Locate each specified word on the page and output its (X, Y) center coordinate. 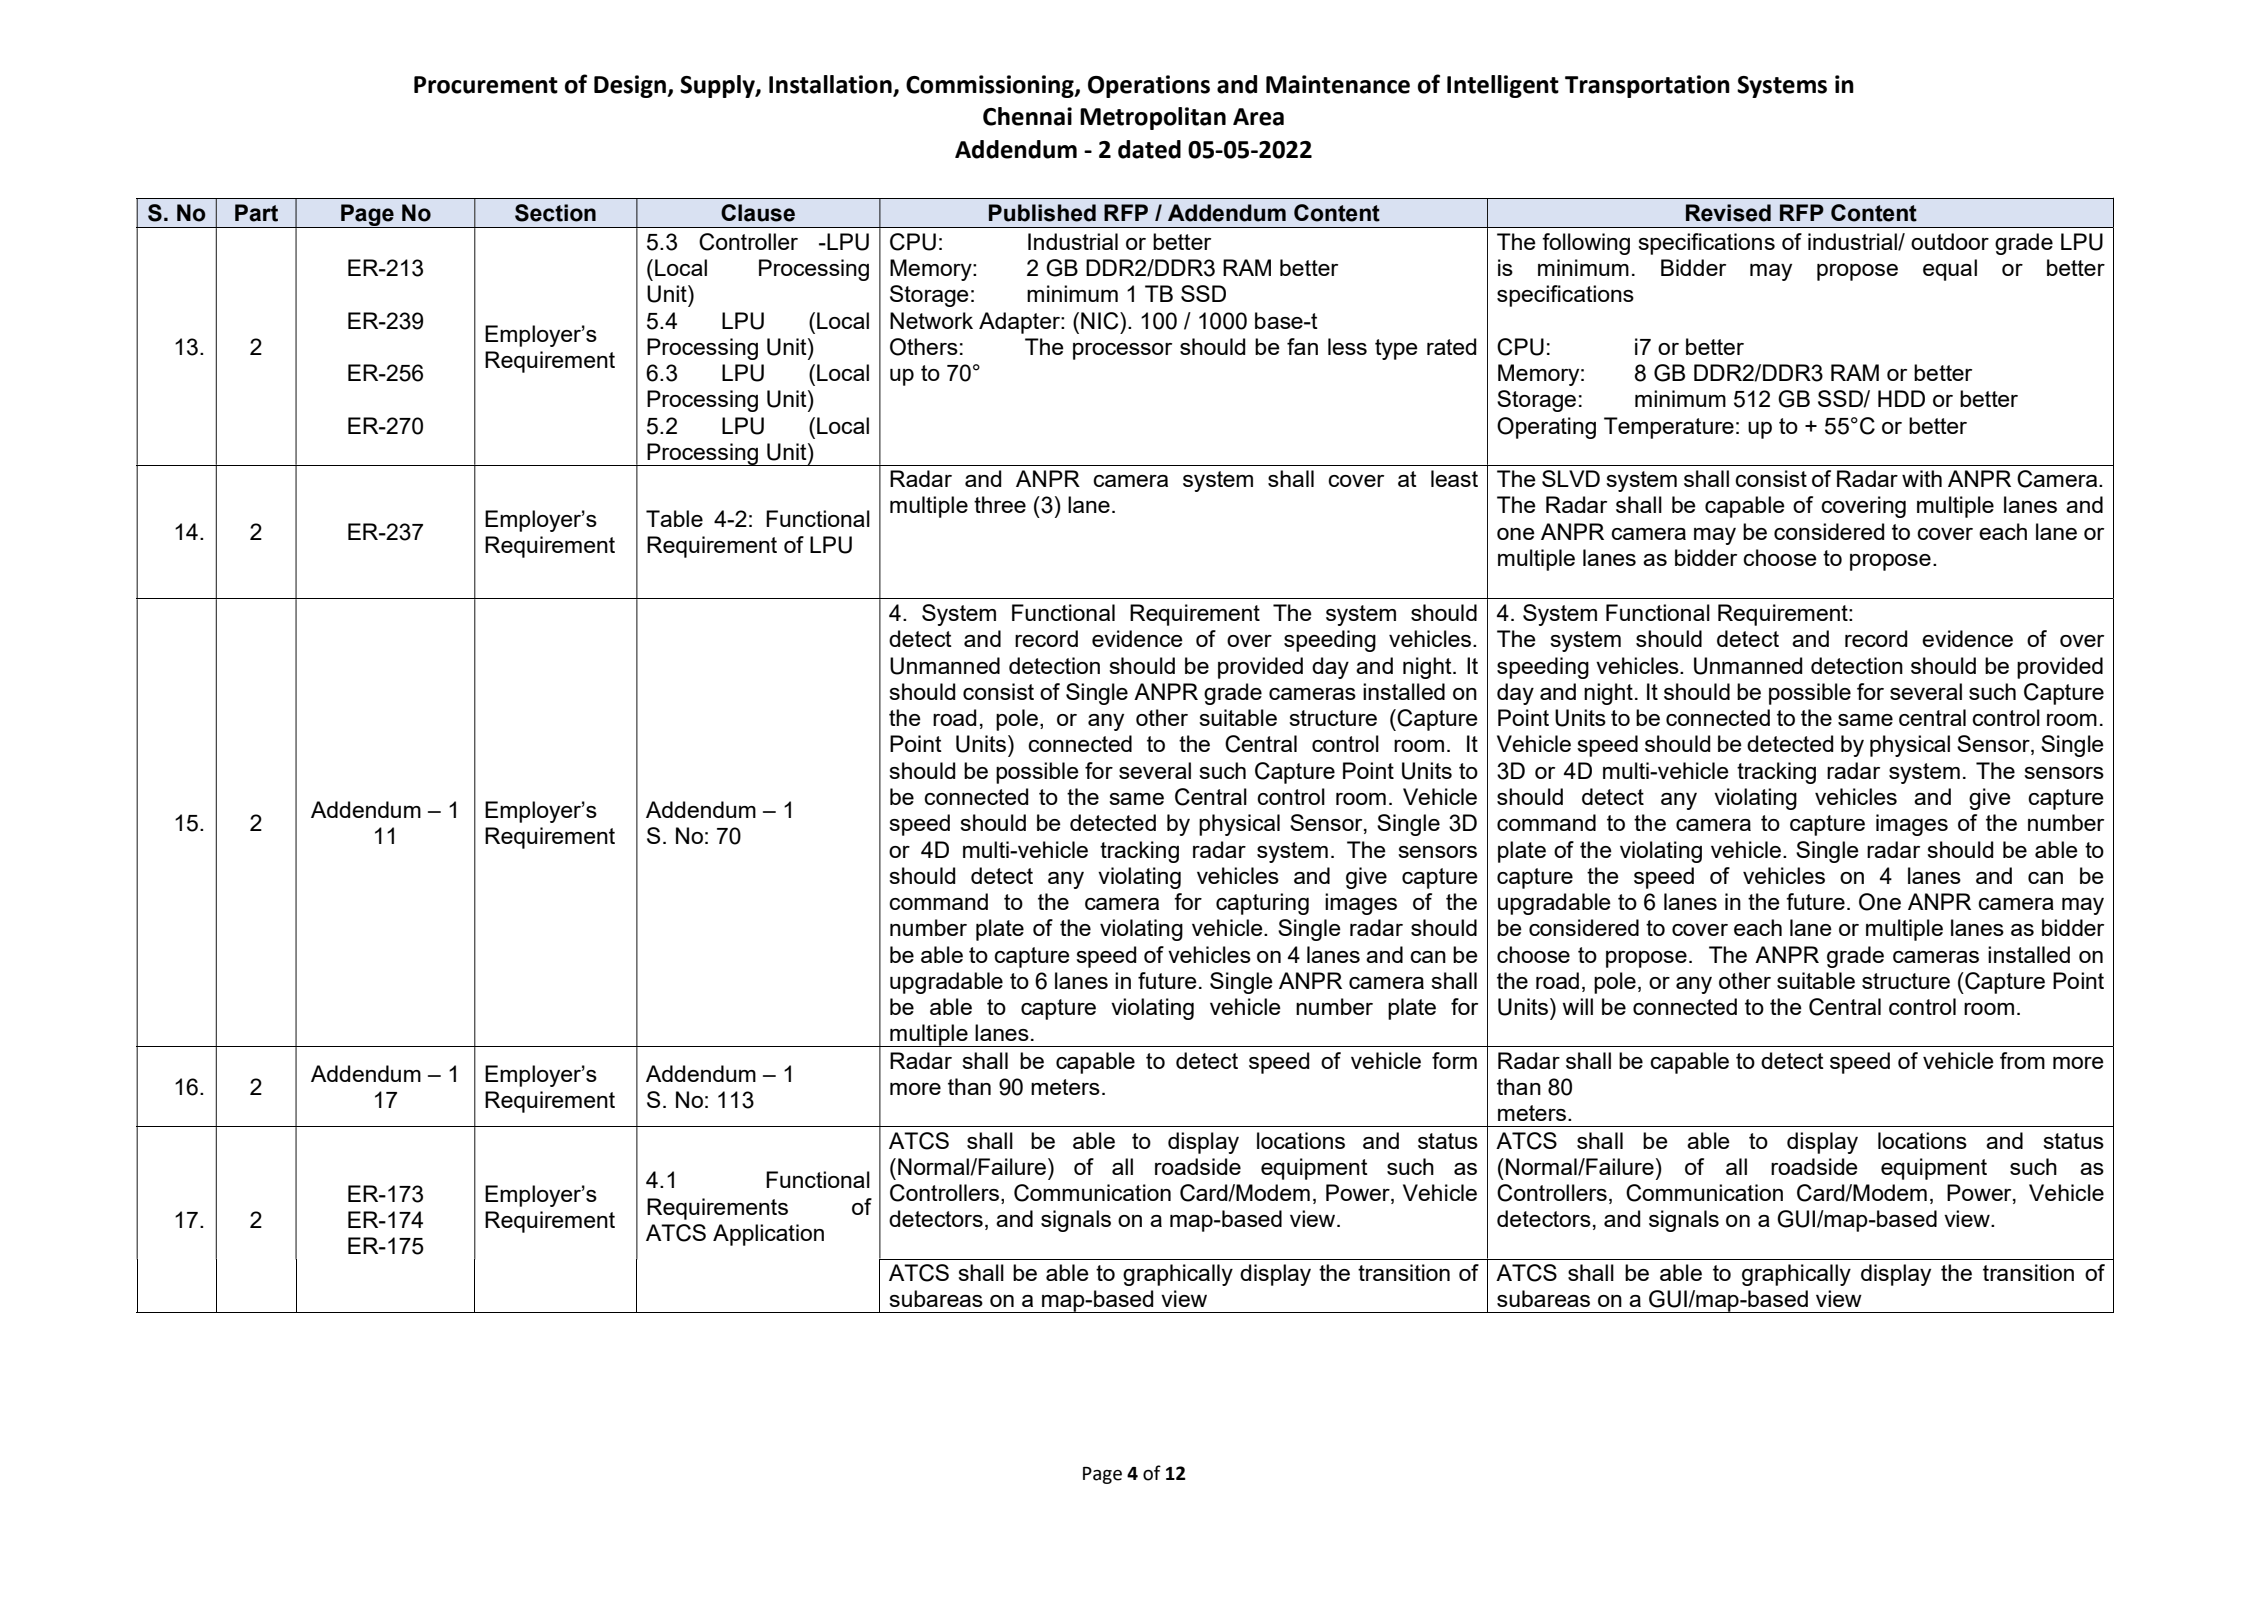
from (2022, 1060)
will (1577, 1006)
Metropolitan (1153, 118)
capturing (1262, 904)
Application (768, 1235)
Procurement (486, 85)
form (1454, 1060)
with (1922, 478)
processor (1122, 351)
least (1454, 478)
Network (931, 320)
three (1000, 504)
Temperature (1669, 428)
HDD (1901, 398)
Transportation (1647, 86)
